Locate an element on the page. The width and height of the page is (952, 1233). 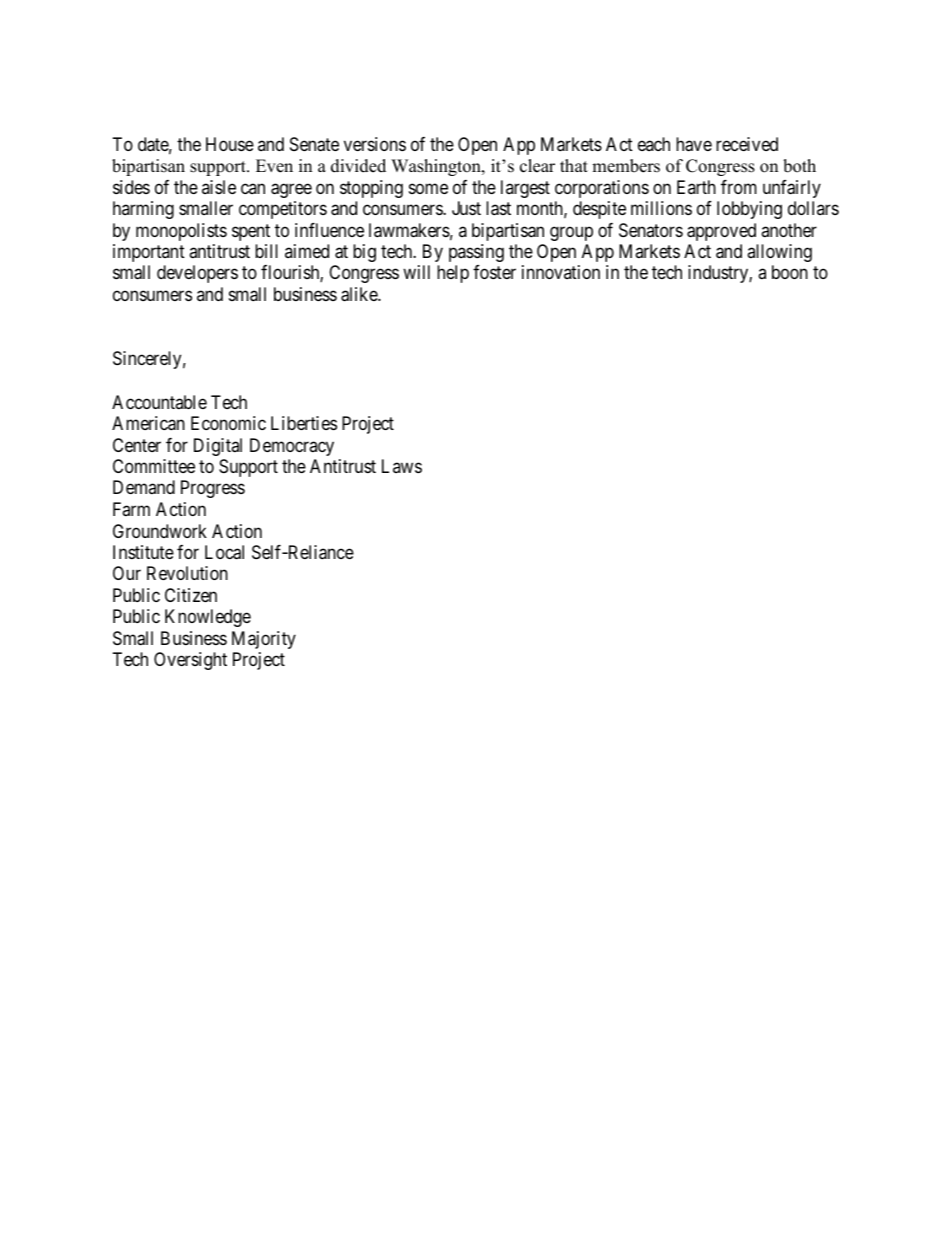
Majority is located at coordinates (264, 640).
